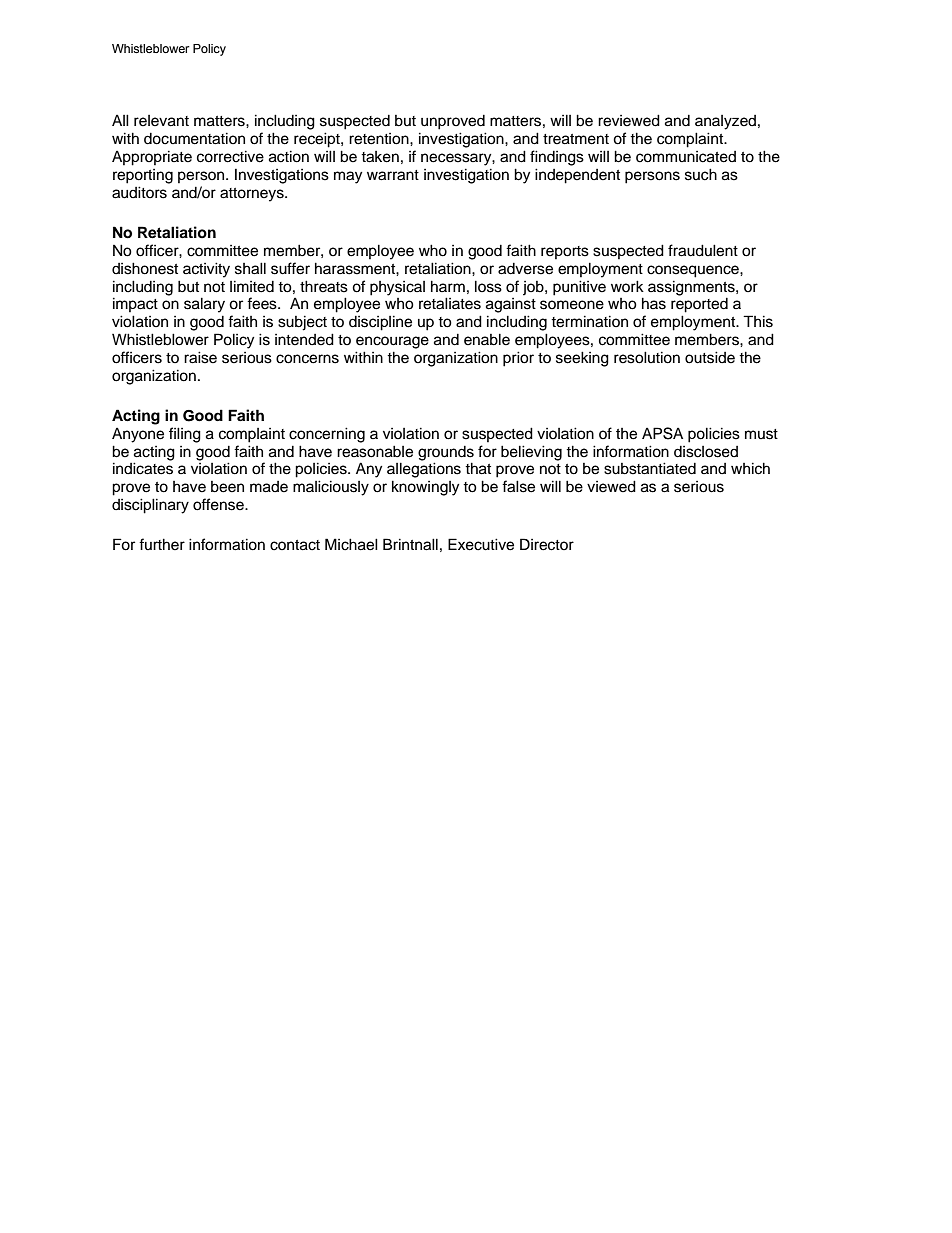 This document has width=952, height=1233. Describe the element at coordinates (565, 252) in the document. I see `reports` at that location.
